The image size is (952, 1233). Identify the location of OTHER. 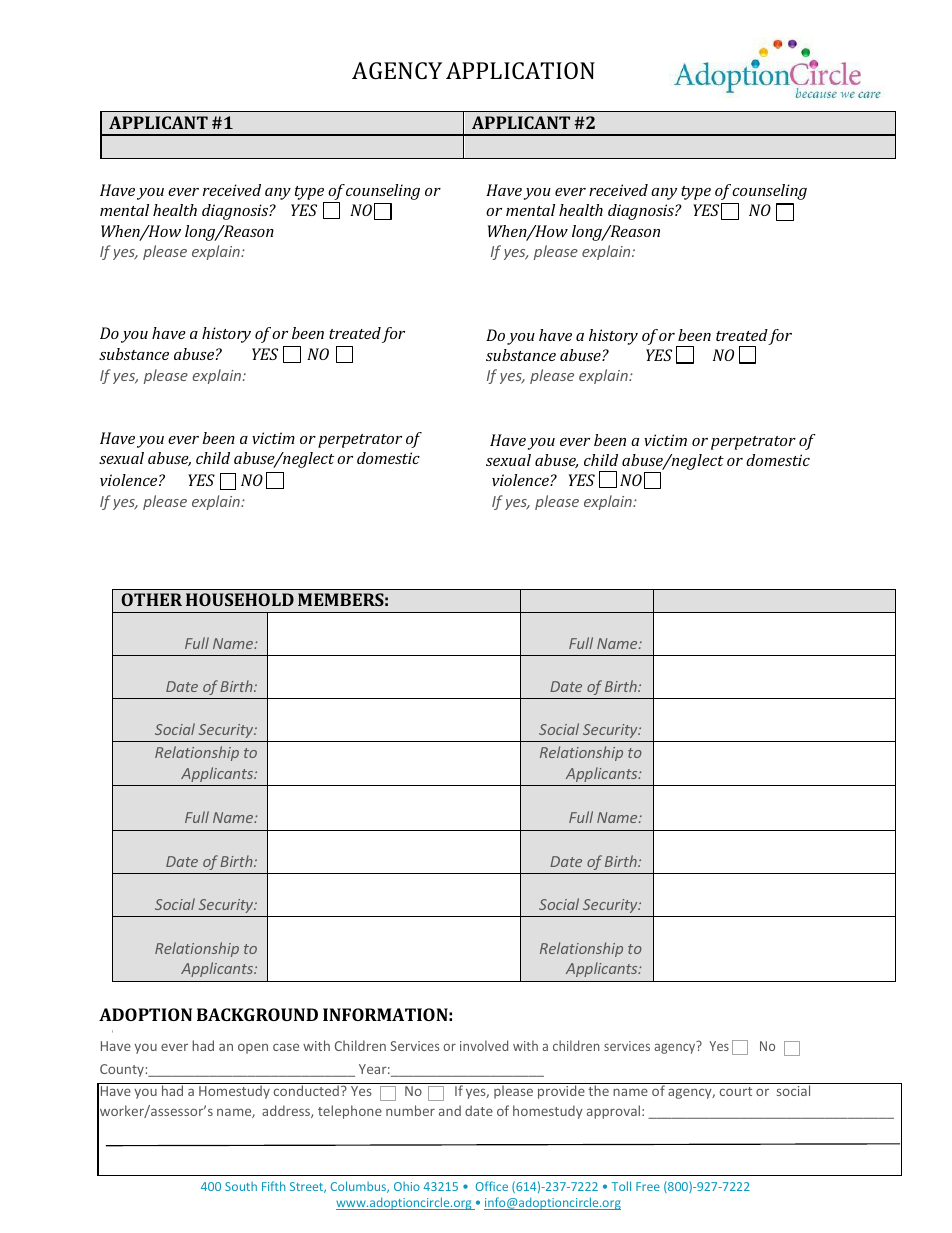
(151, 599).
